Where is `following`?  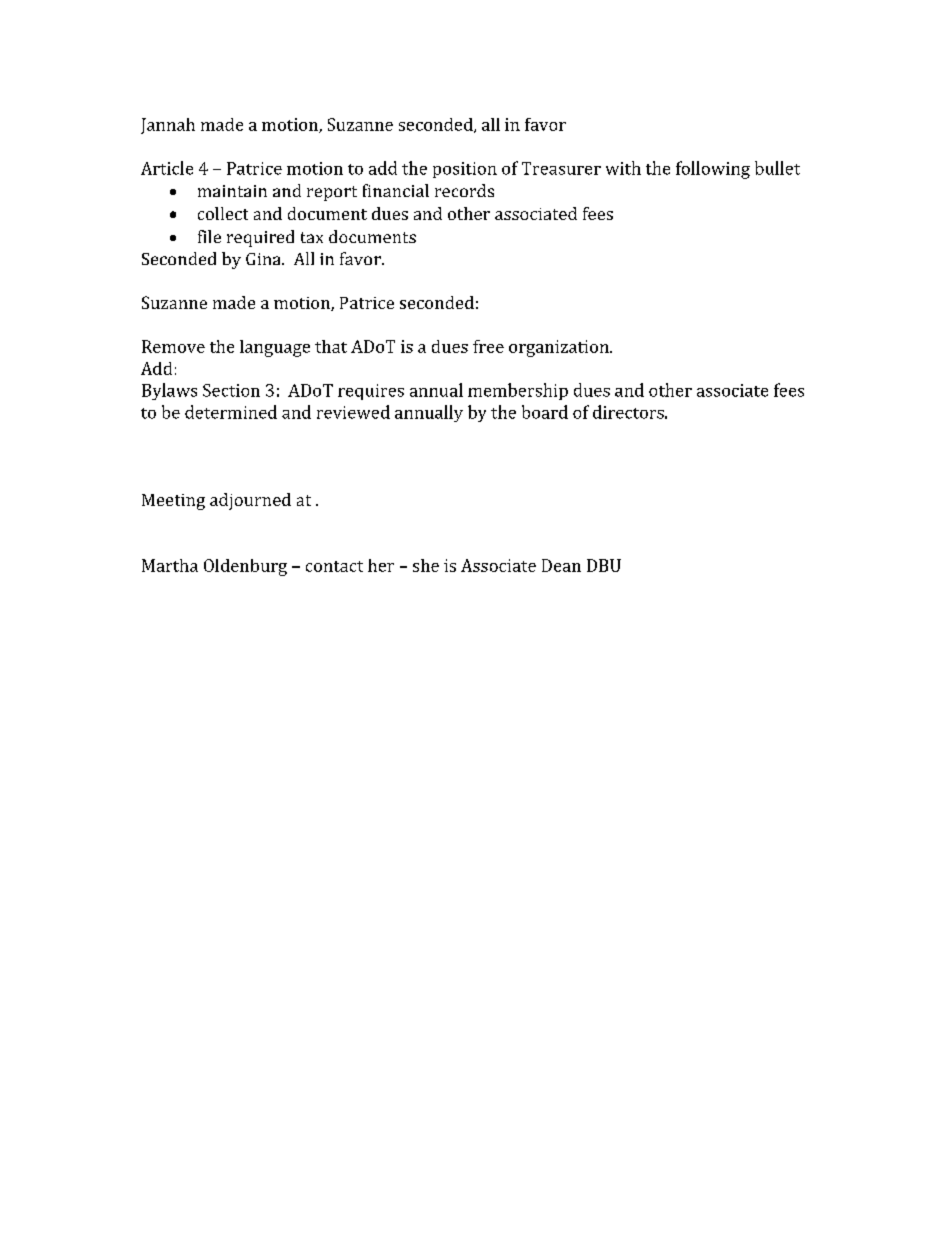 following is located at coordinates (713, 170).
